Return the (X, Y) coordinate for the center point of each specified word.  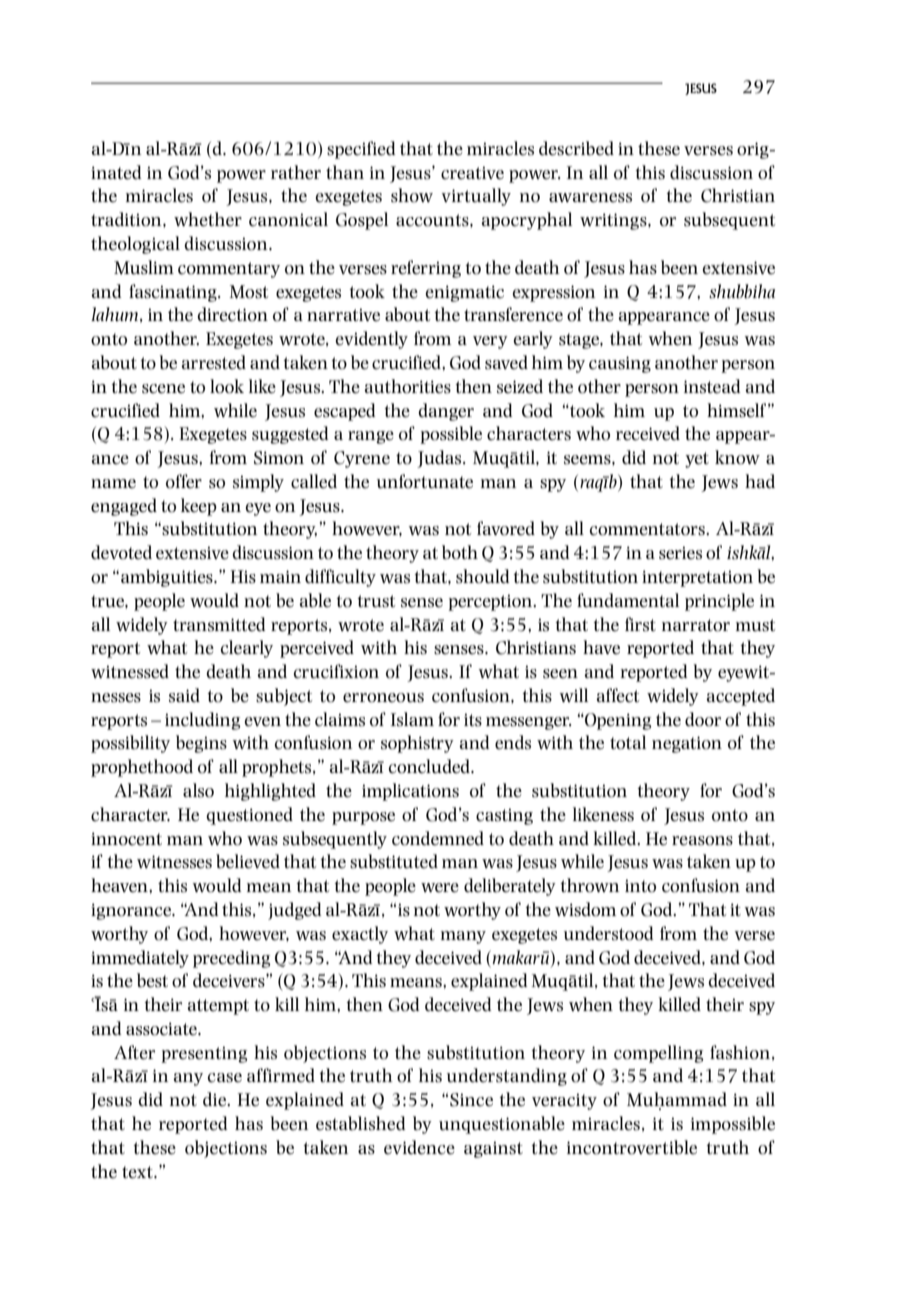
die (215, 1099)
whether (208, 219)
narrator (696, 625)
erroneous (383, 698)
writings (614, 221)
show (412, 195)
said (184, 695)
